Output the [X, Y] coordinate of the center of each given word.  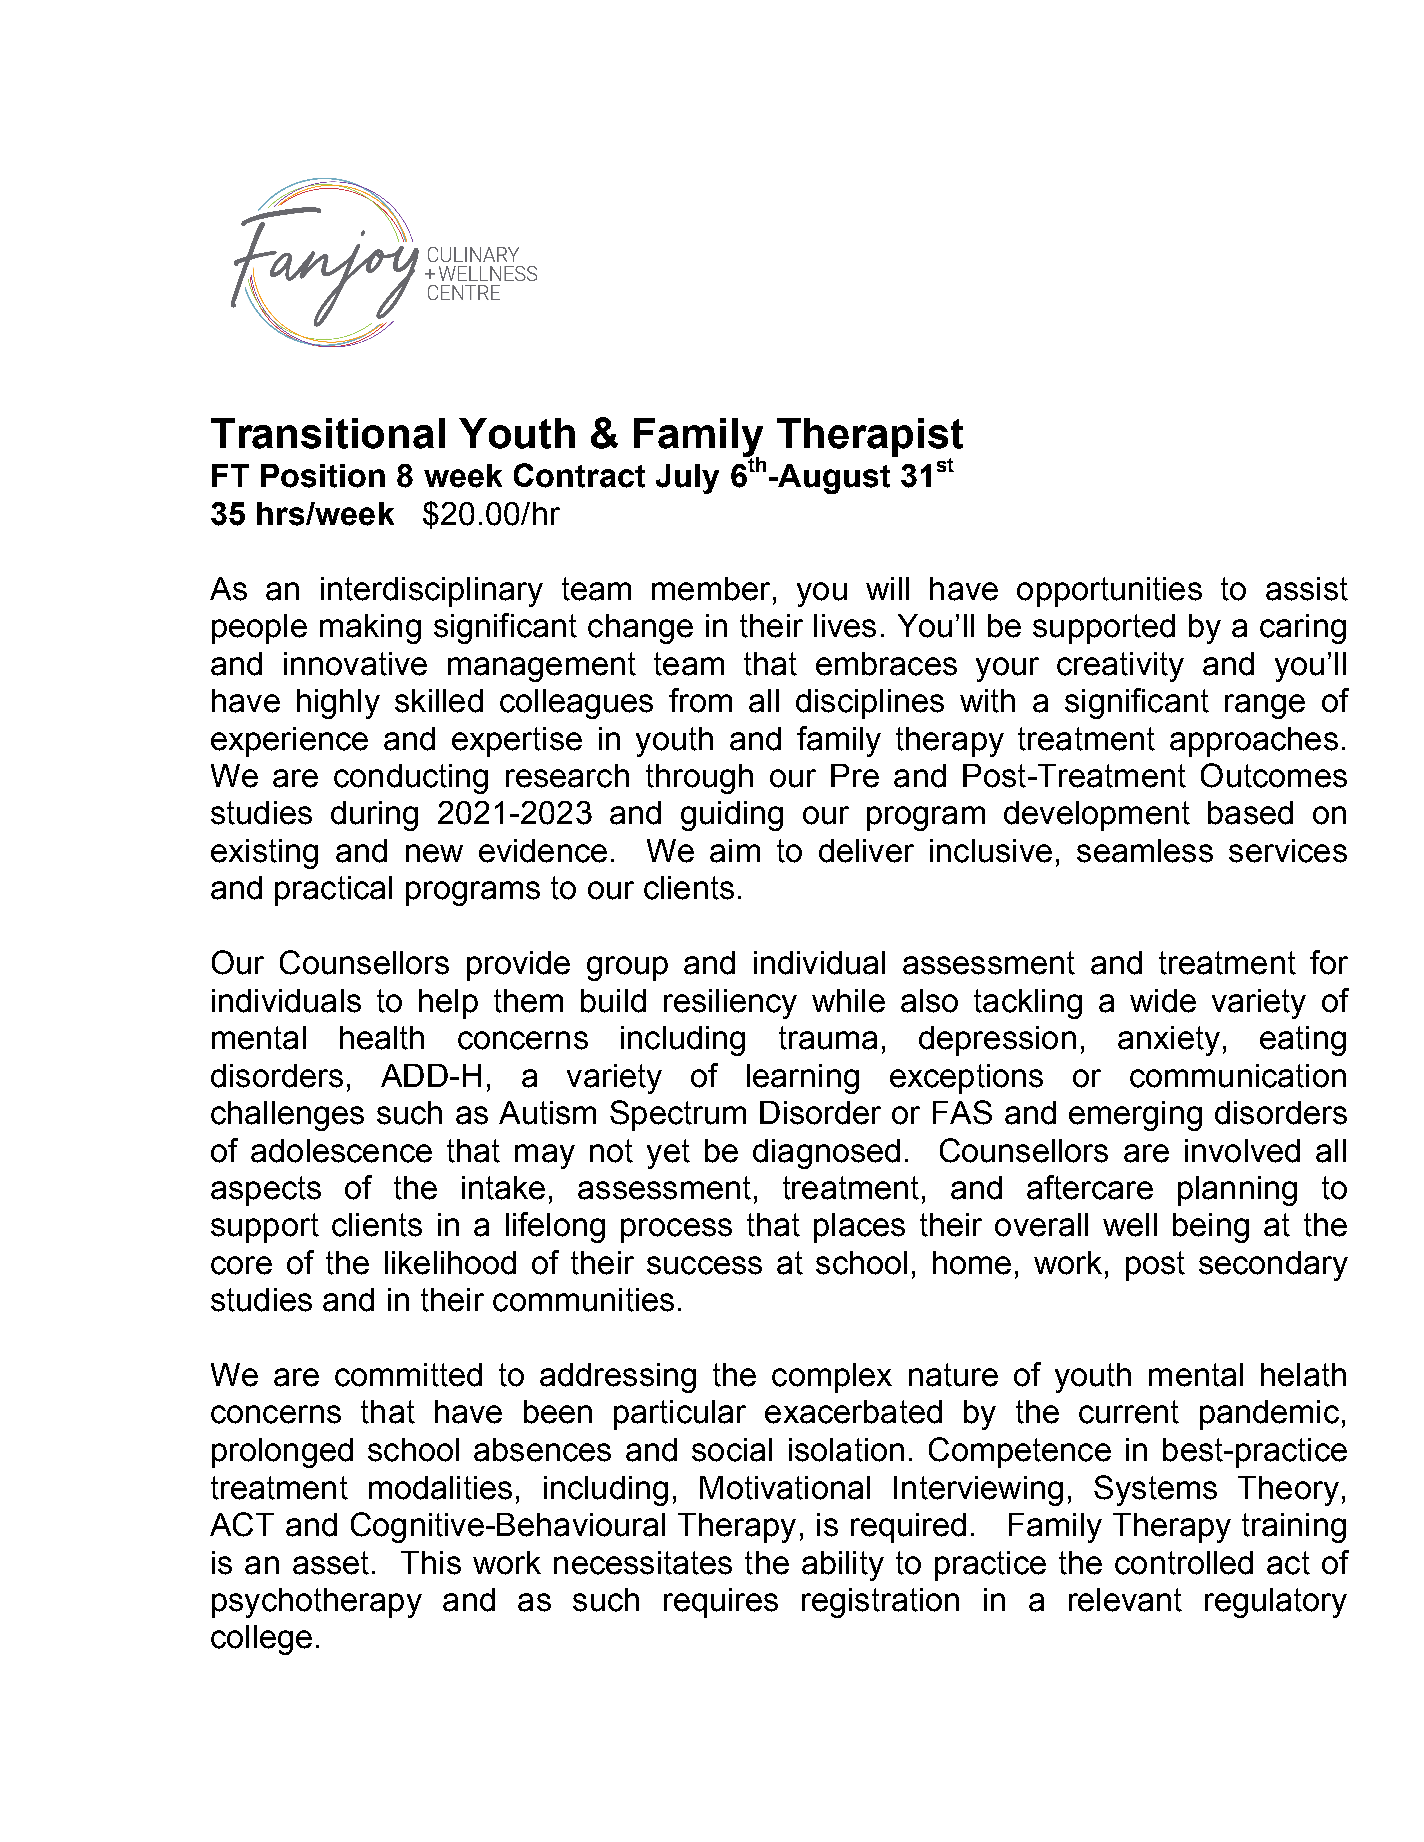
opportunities [1109, 592]
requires [721, 1603]
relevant [1125, 1600]
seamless [1145, 851]
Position [323, 476]
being [1211, 1228]
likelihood [450, 1263]
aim [735, 851]
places [859, 1228]
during [374, 816]
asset [331, 1563]
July [687, 479]
